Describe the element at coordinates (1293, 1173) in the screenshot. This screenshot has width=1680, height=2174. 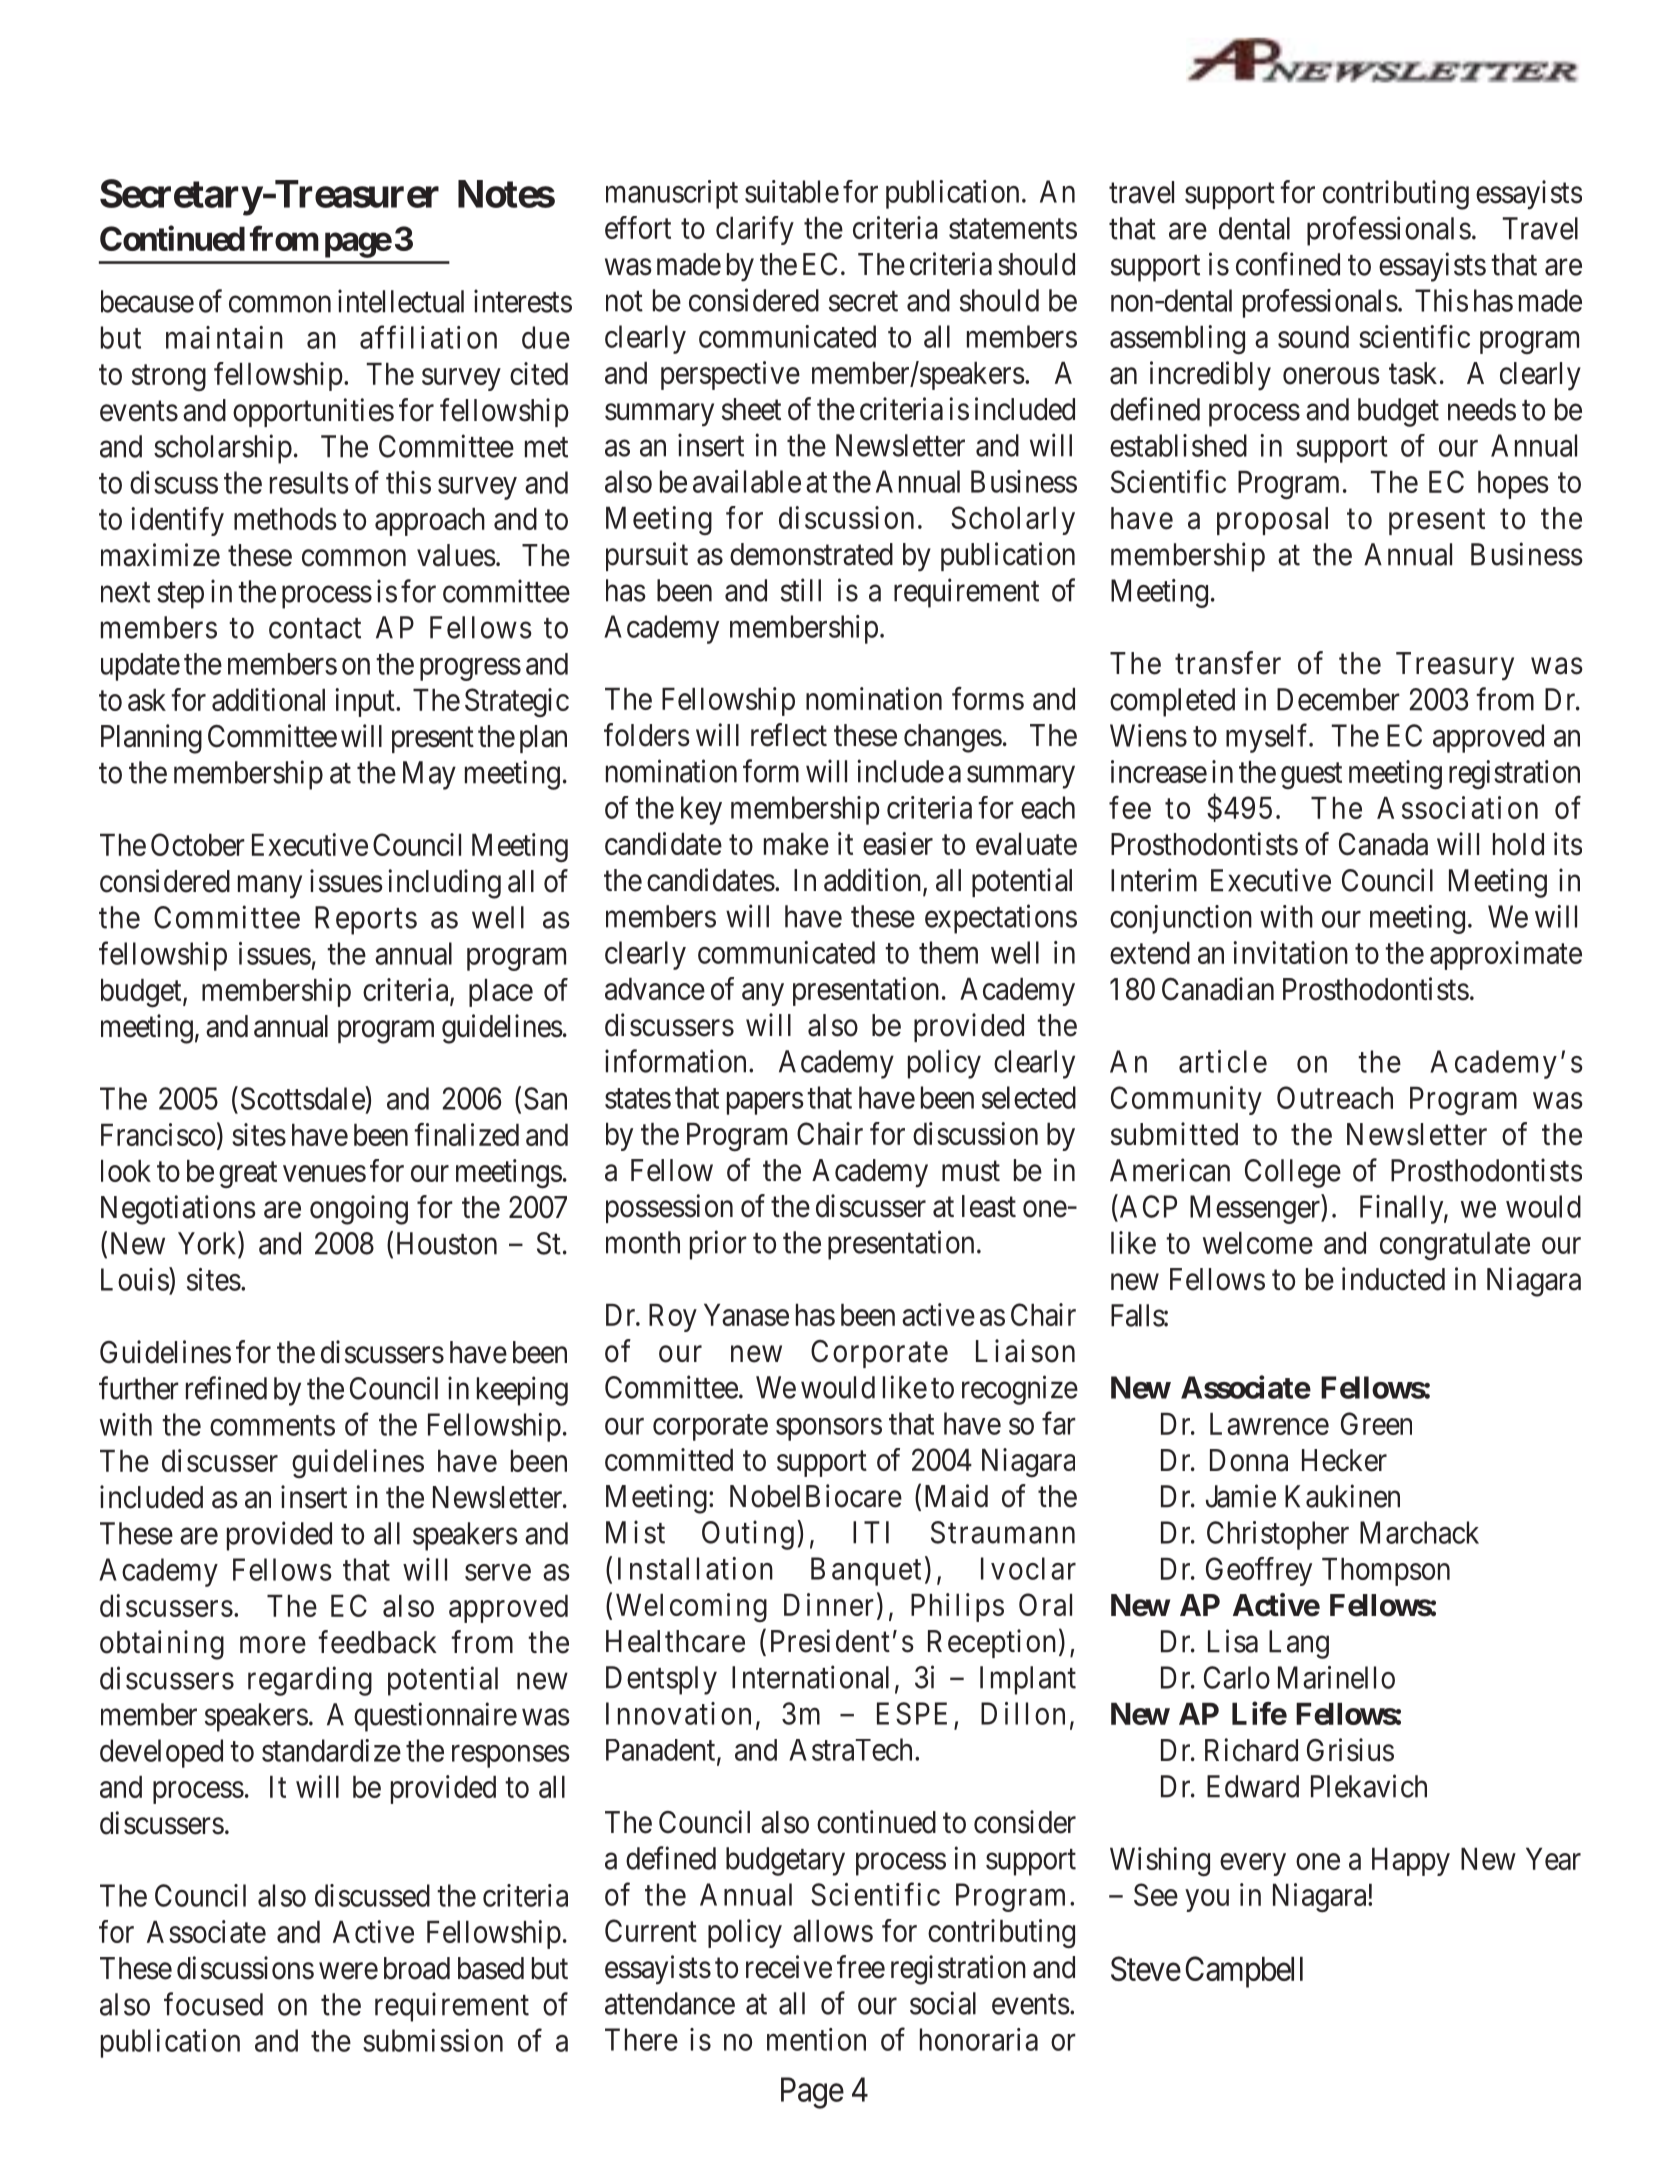
I see `College` at that location.
